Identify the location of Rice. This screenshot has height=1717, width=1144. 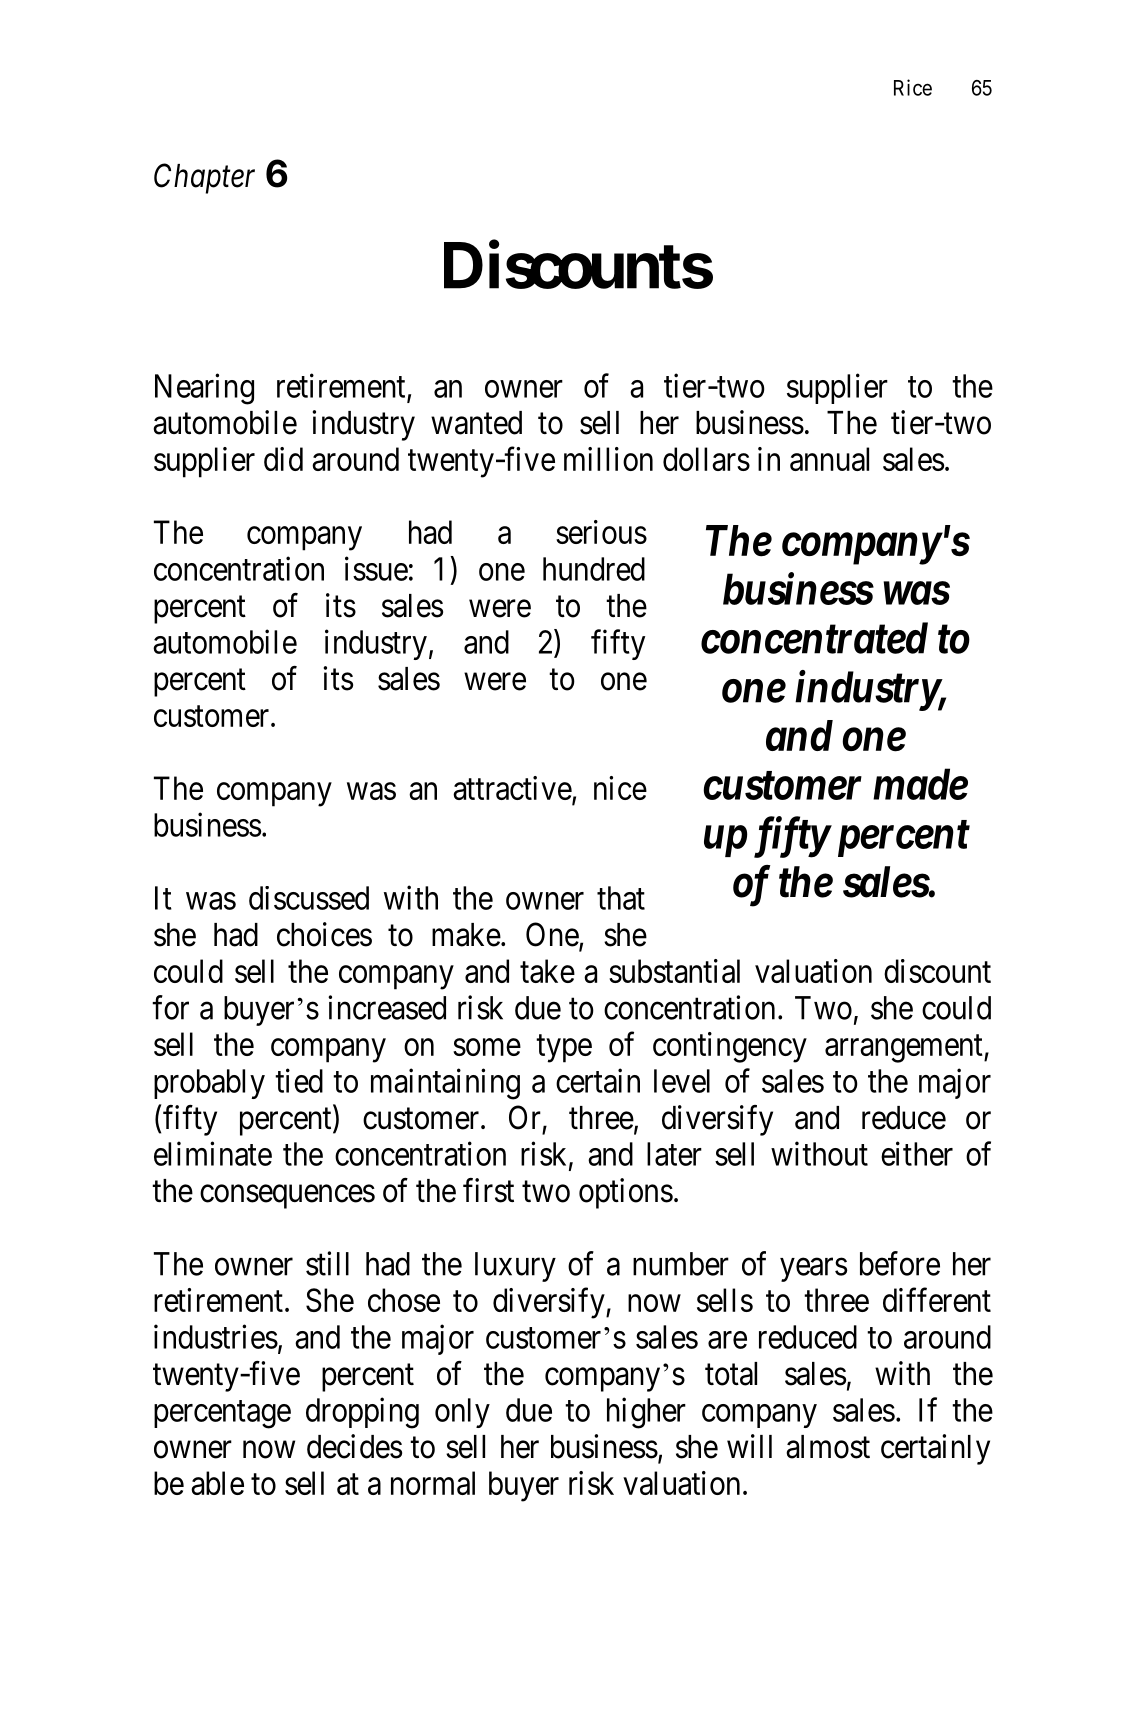
(913, 87).
